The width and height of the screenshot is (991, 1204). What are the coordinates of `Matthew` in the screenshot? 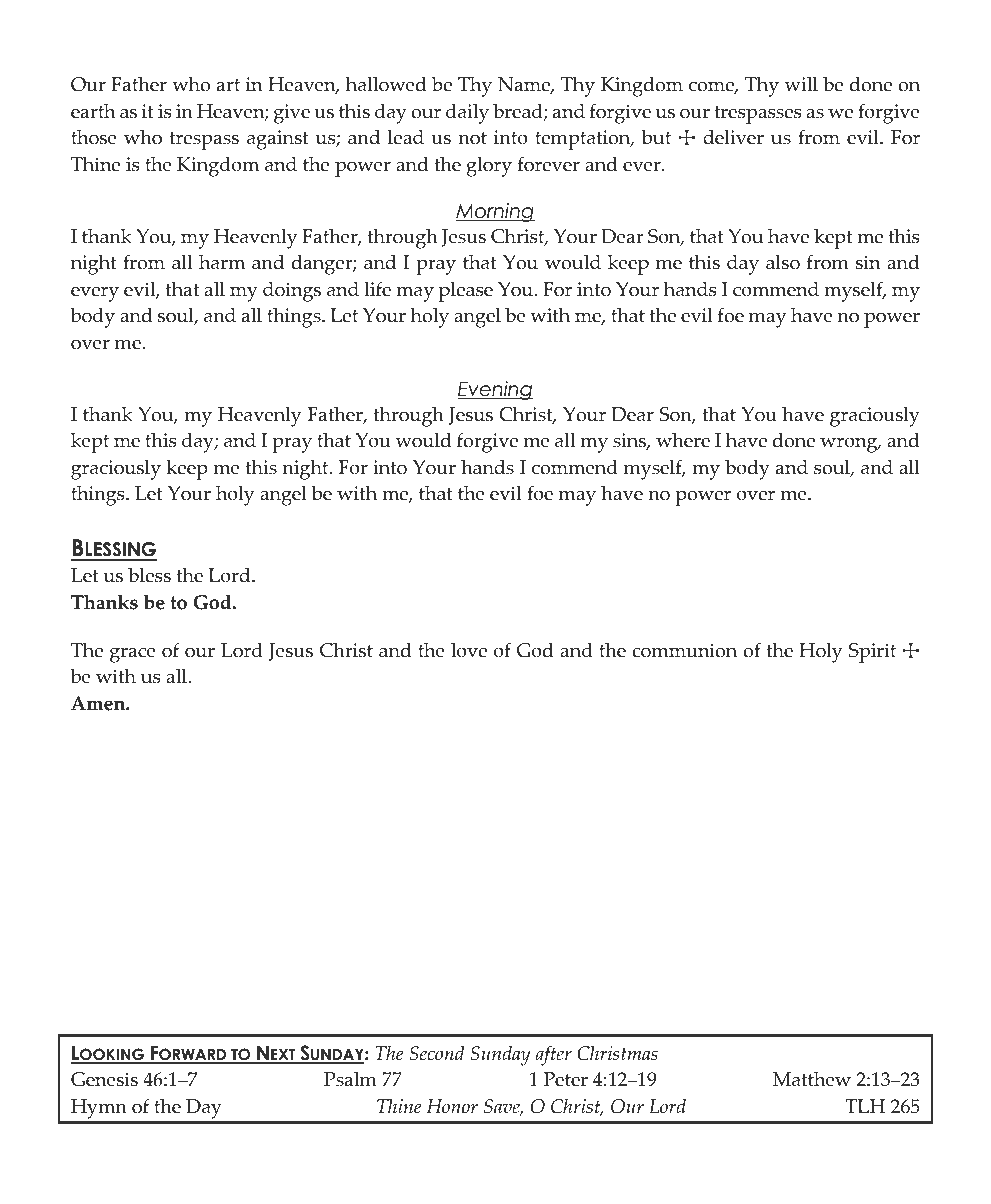 It's located at (812, 1079).
